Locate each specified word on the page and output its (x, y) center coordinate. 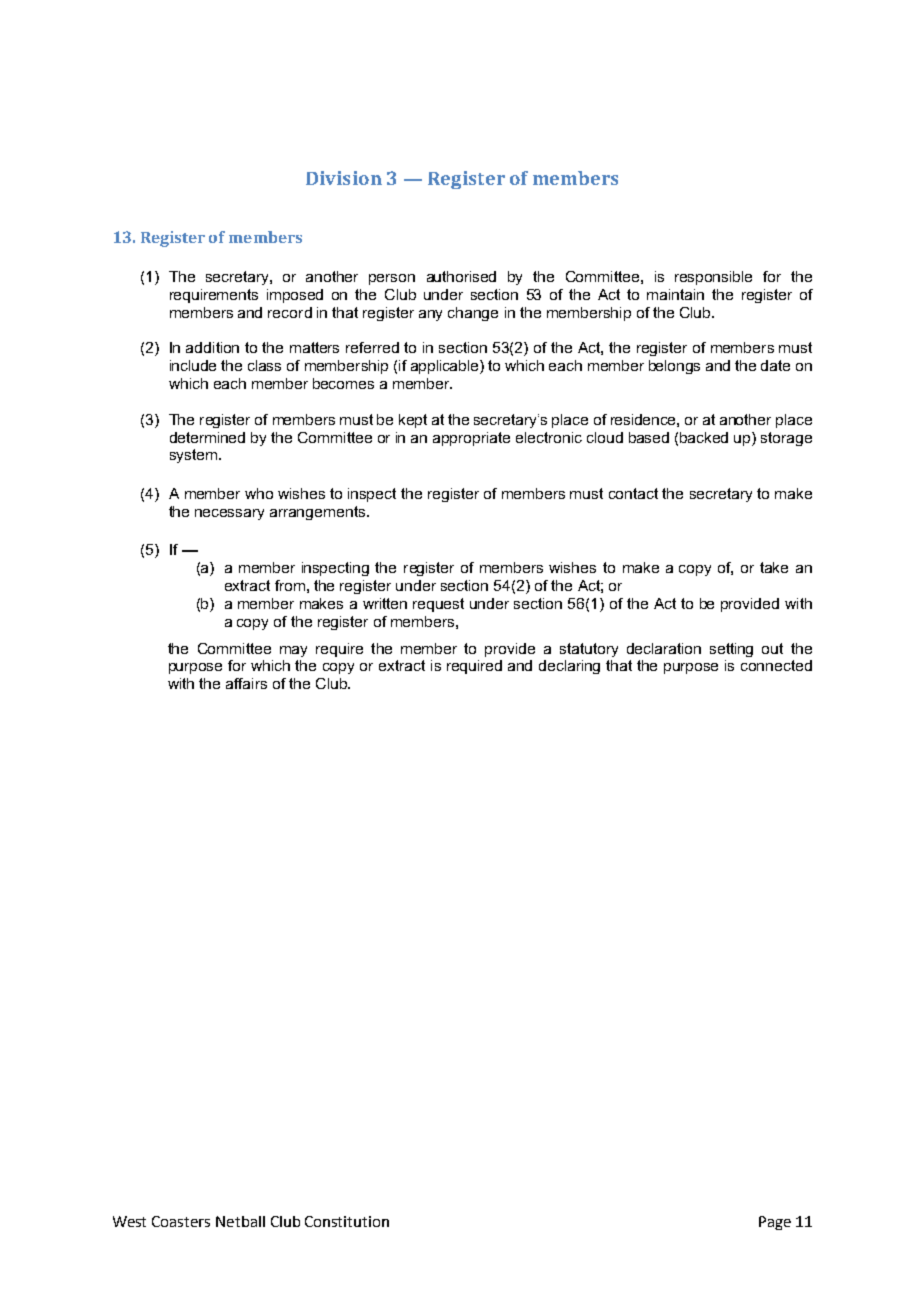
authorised (461, 276)
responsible (713, 278)
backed (704, 437)
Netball (240, 1221)
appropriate (471, 439)
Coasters (181, 1221)
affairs (246, 683)
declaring (569, 667)
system (195, 456)
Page (775, 1223)
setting (731, 650)
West (129, 1221)
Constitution (347, 1221)
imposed (295, 296)
